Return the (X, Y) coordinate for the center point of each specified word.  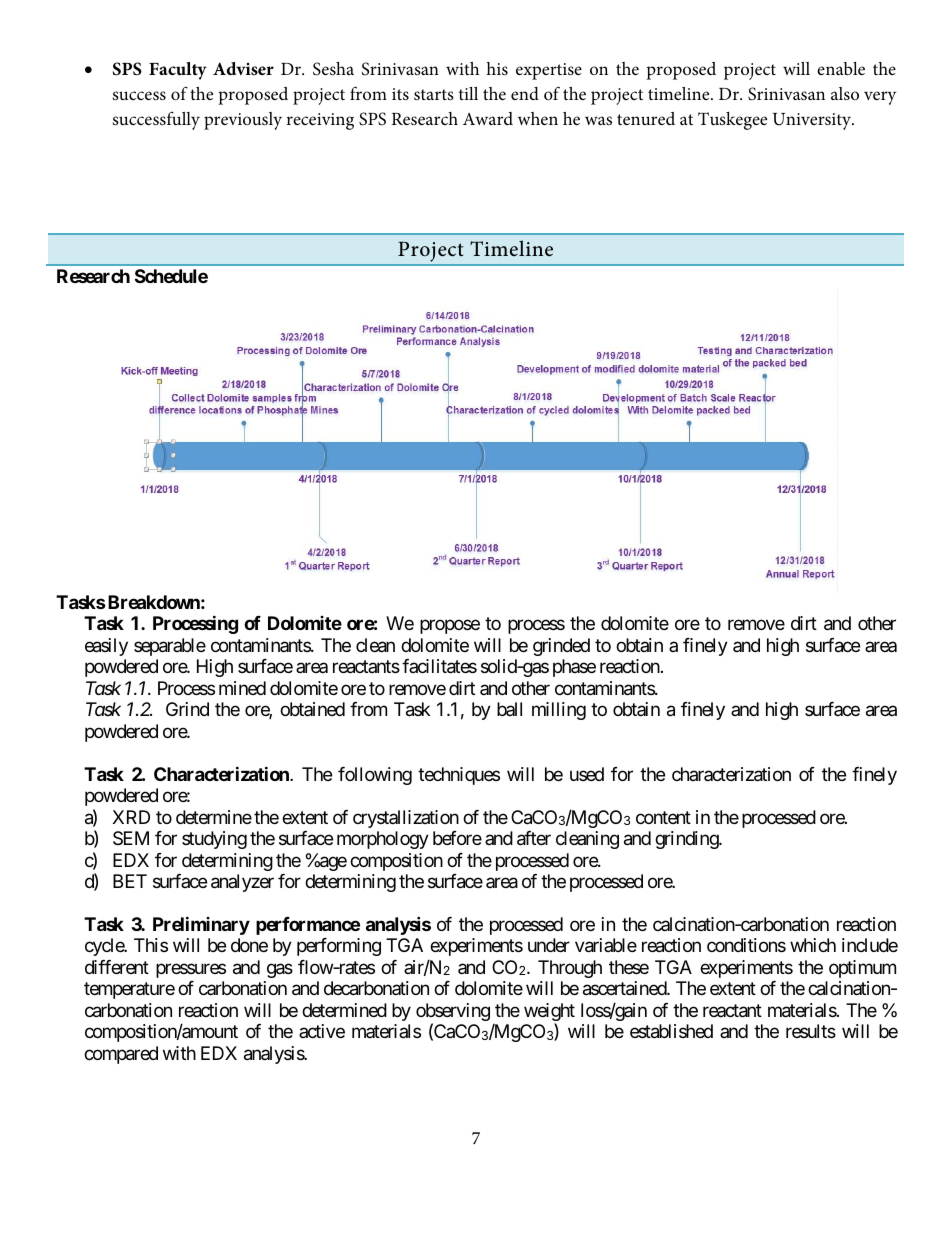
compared (121, 1055)
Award (488, 118)
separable (170, 647)
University (813, 121)
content (663, 817)
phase (574, 668)
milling (559, 711)
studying (214, 840)
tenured (646, 118)
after (534, 838)
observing (453, 1013)
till (468, 93)
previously (243, 121)
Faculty (178, 71)
